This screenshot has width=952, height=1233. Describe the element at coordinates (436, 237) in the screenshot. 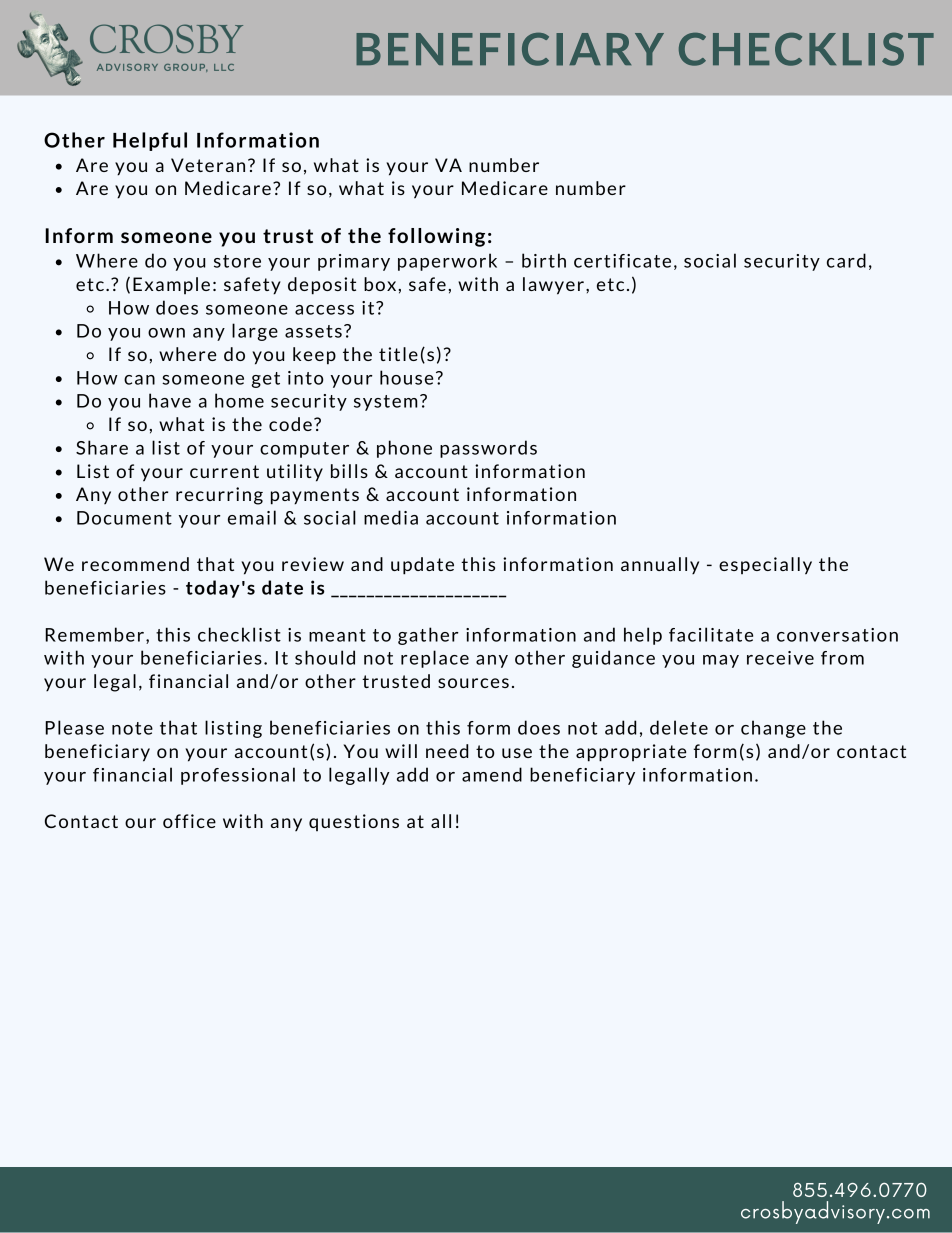

I see `following` at that location.
